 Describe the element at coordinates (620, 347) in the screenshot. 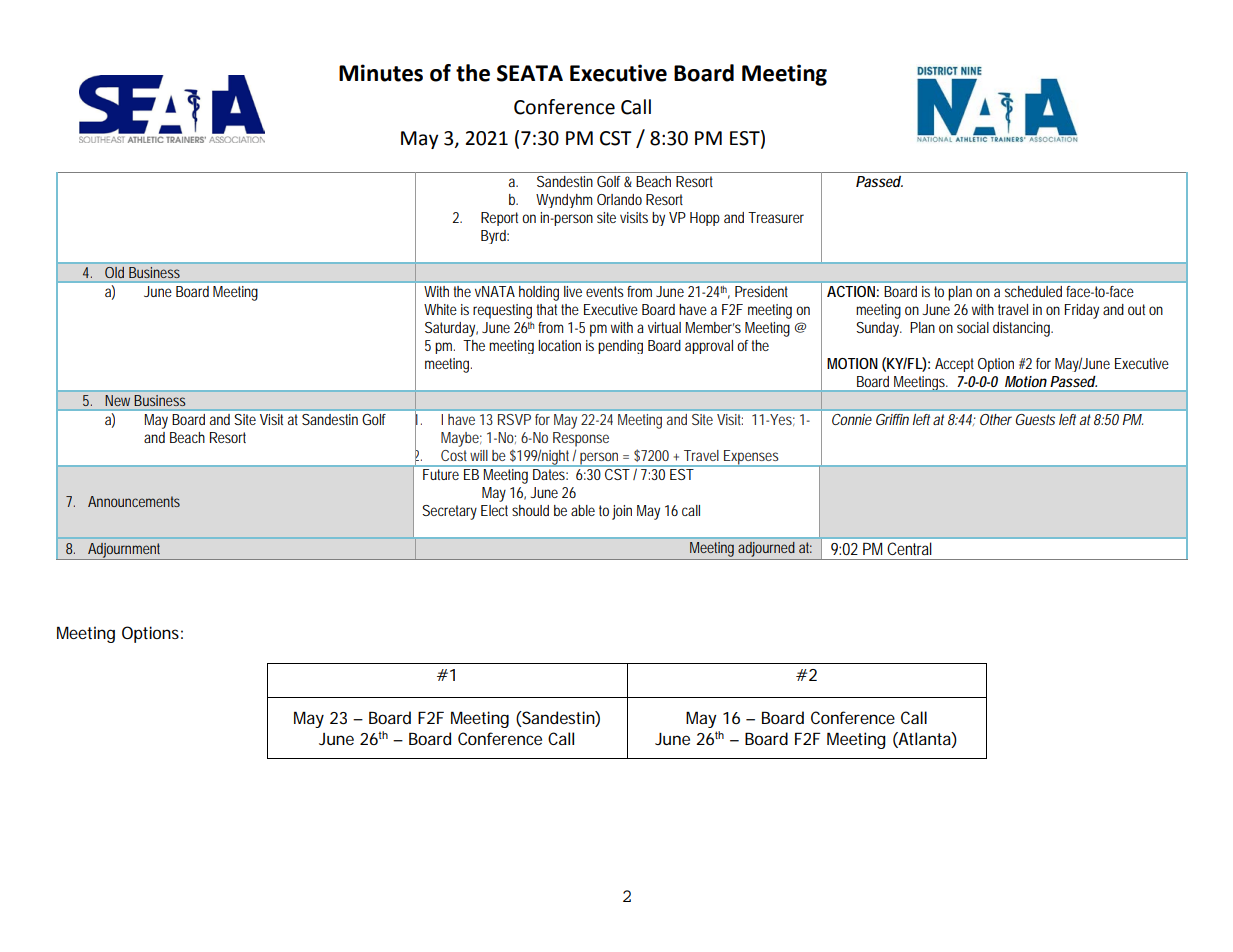

I see `pending` at that location.
